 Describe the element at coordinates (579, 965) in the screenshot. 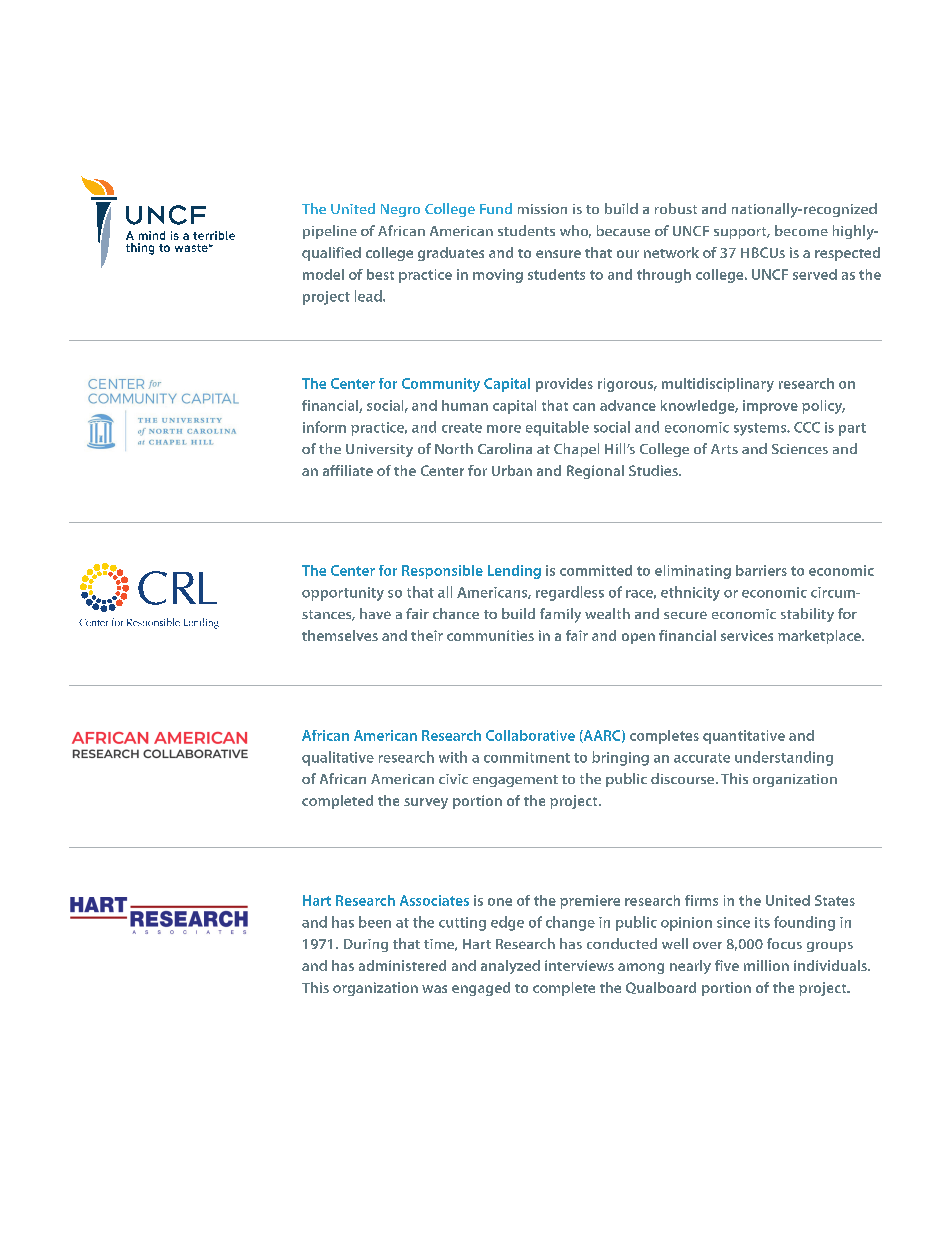

I see `interviews` at that location.
